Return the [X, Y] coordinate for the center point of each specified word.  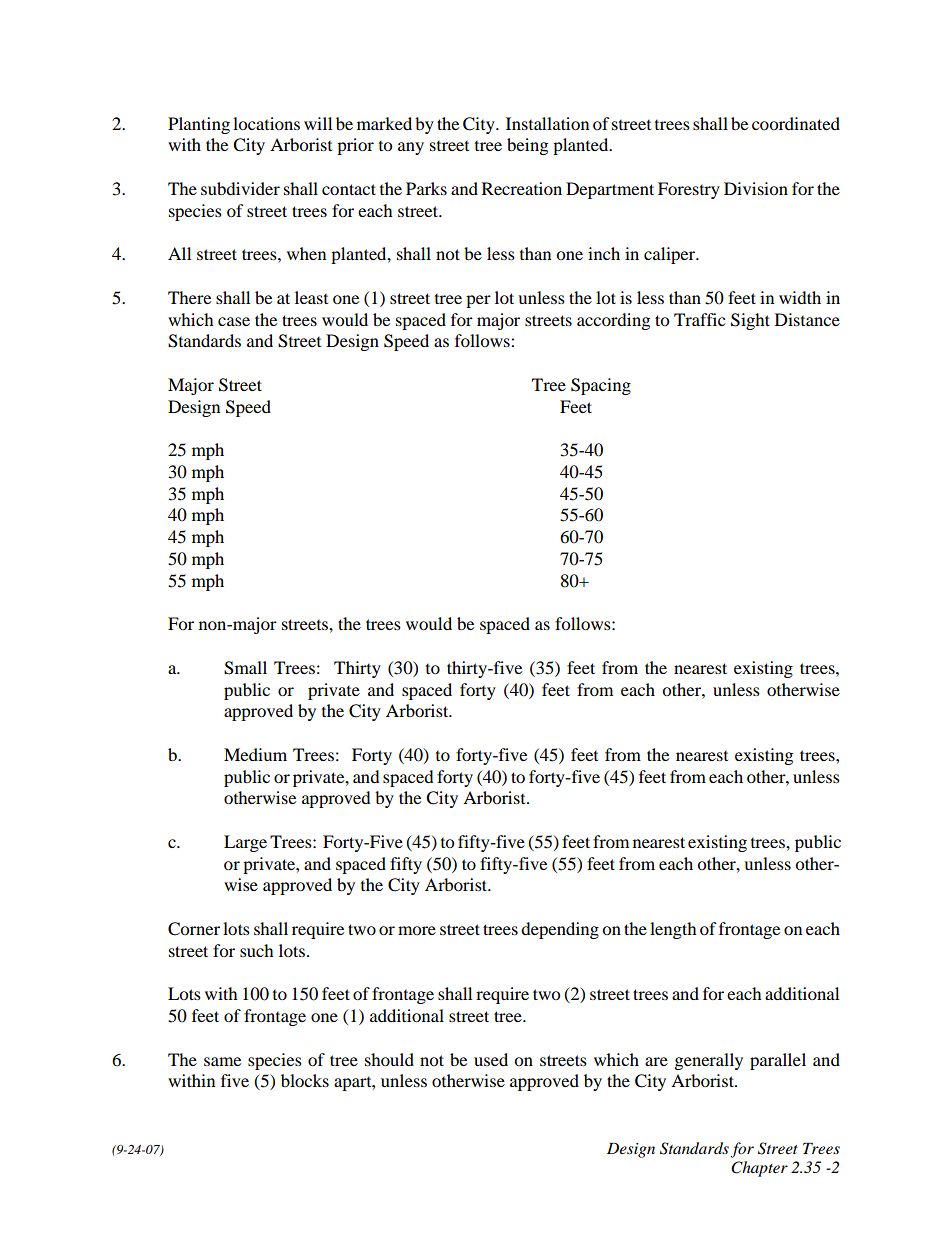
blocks [305, 1080]
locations [266, 123]
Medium [255, 754]
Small [245, 668]
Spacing [601, 386]
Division [756, 188]
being [527, 146]
